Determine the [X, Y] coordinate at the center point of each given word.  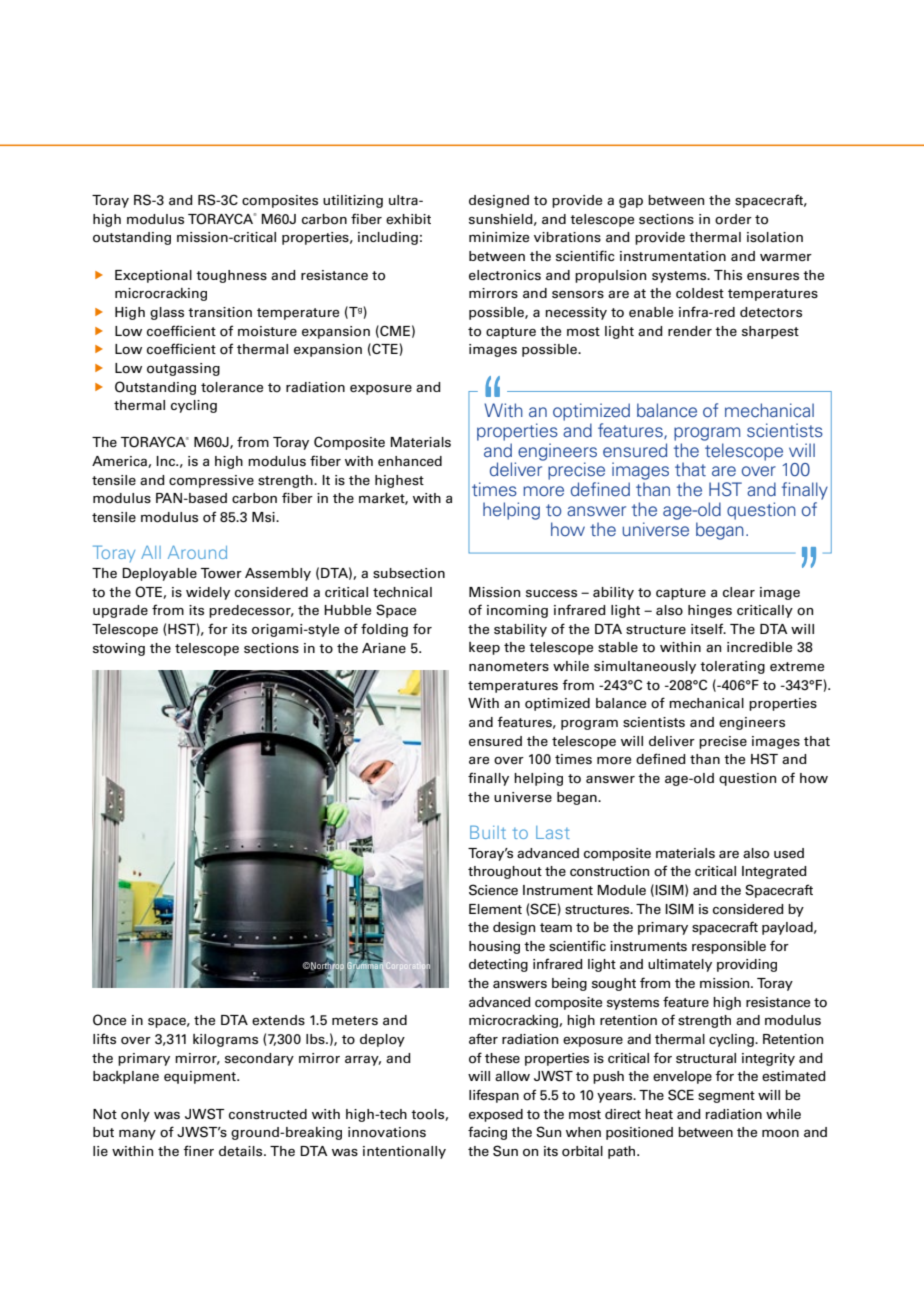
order [733, 219]
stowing [119, 649]
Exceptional [153, 276]
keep [484, 648]
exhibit [408, 219]
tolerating [732, 667]
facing [487, 1133]
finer [198, 1150]
